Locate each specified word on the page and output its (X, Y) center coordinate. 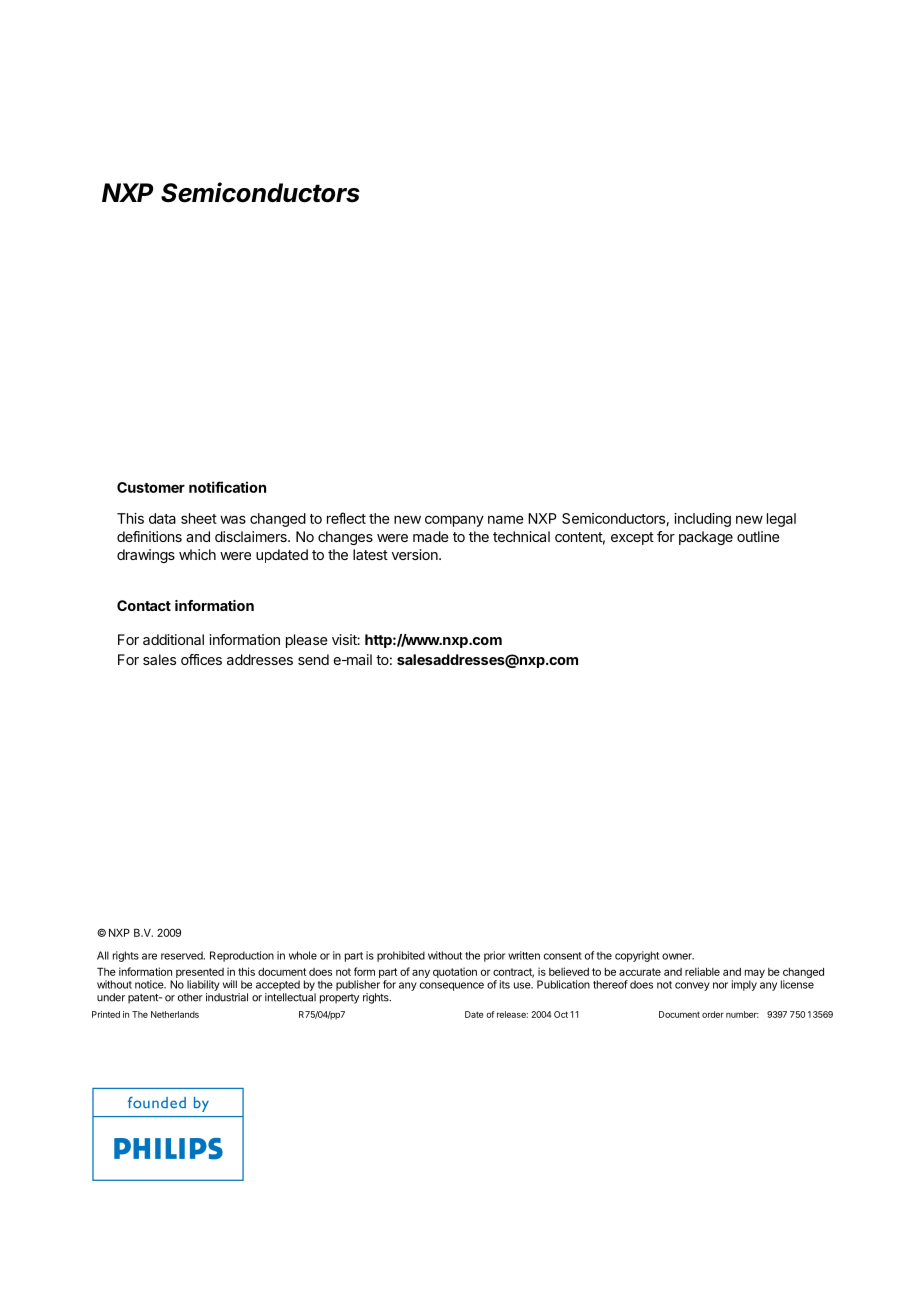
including (702, 520)
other (190, 997)
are (149, 956)
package (706, 538)
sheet (199, 518)
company (454, 521)
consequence (452, 986)
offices (201, 659)
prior (494, 956)
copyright (637, 956)
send (313, 659)
